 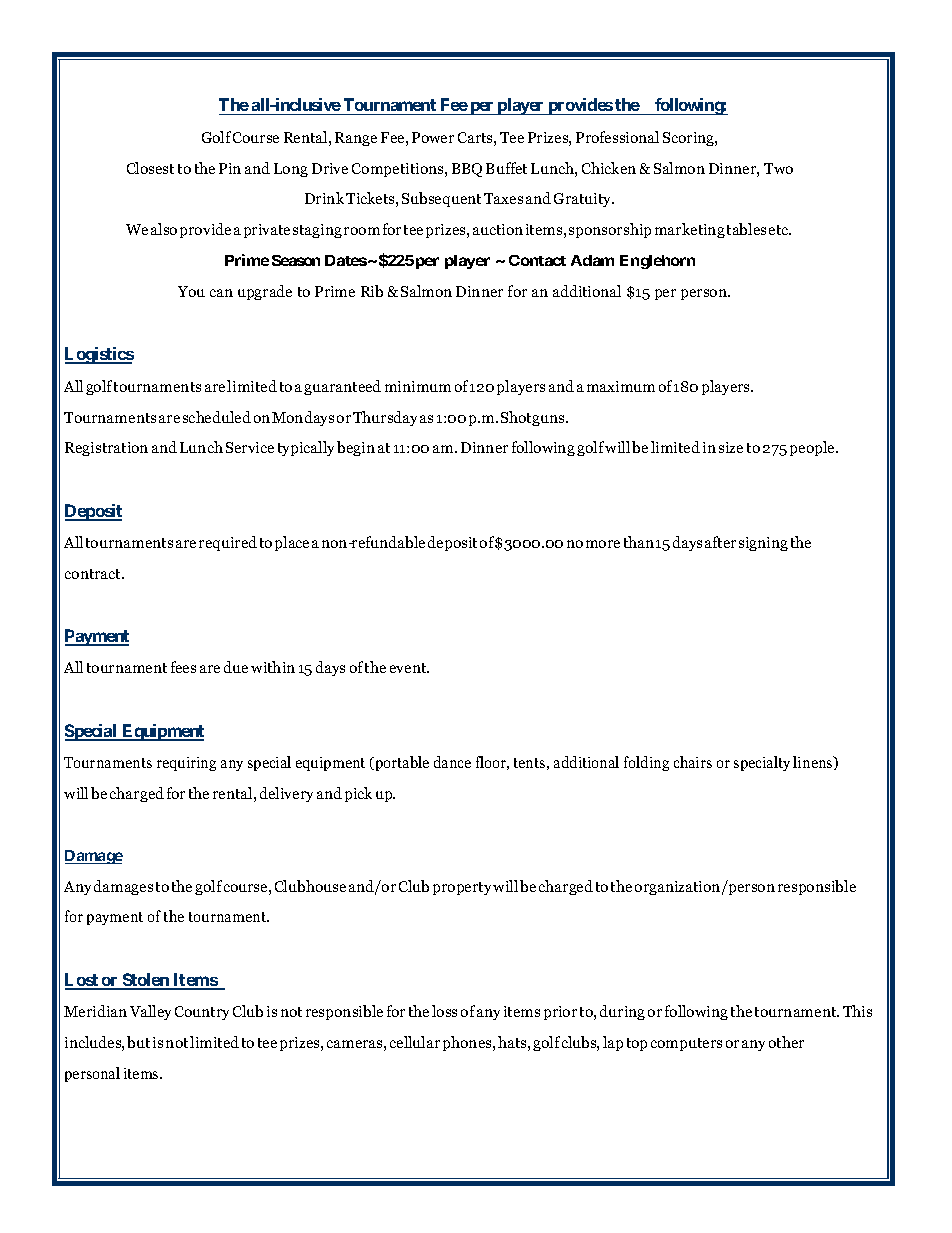 What do you see at coordinates (813, 448) in the page?
I see `people` at bounding box center [813, 448].
